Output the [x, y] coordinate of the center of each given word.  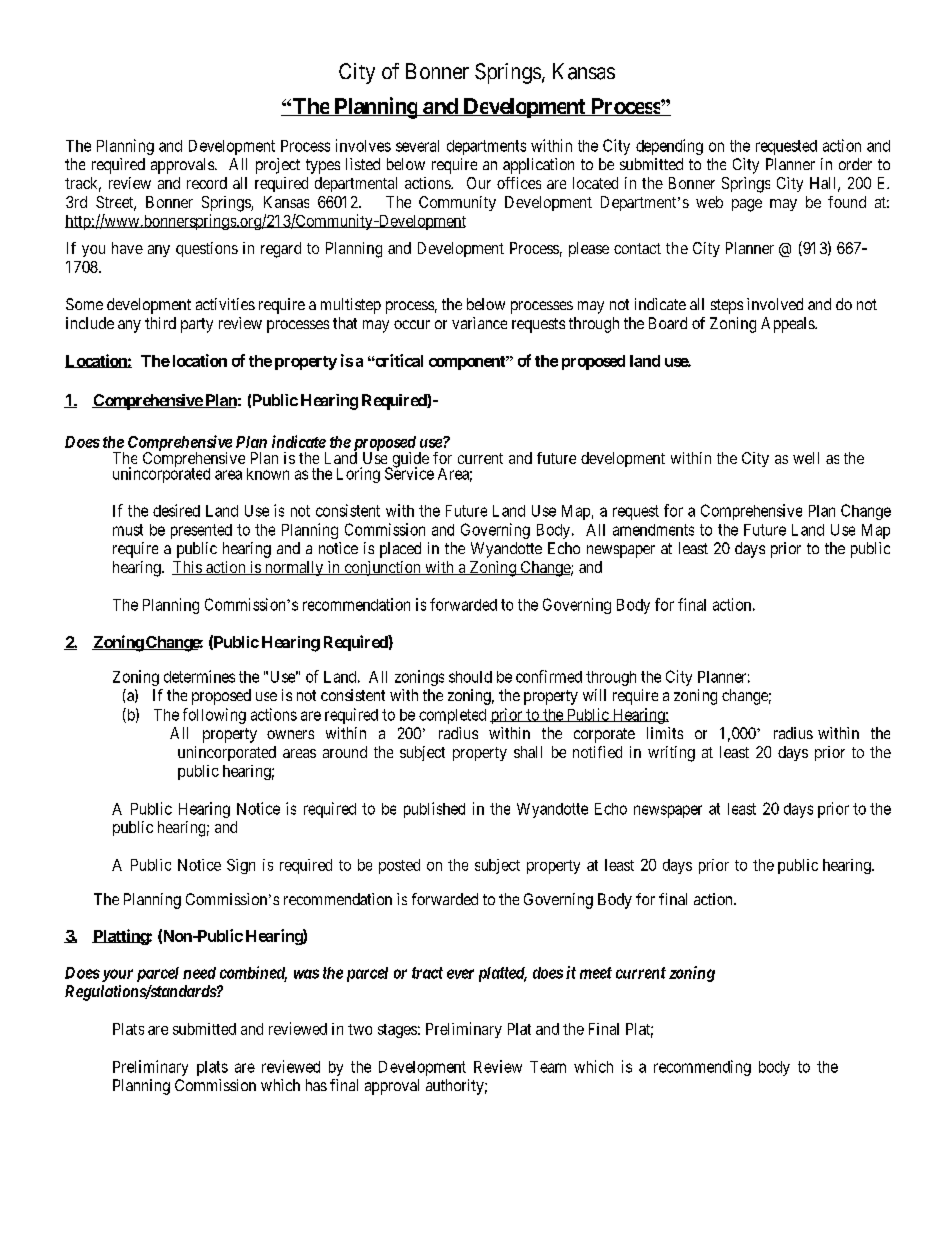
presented [201, 531]
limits [665, 733]
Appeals [788, 325]
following [214, 716]
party [197, 325]
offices [519, 183]
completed [452, 716]
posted [399, 866]
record [207, 183]
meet [596, 973]
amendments [653, 530]
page [747, 205]
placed [400, 550]
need [199, 973]
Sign [241, 866]
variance [479, 323]
